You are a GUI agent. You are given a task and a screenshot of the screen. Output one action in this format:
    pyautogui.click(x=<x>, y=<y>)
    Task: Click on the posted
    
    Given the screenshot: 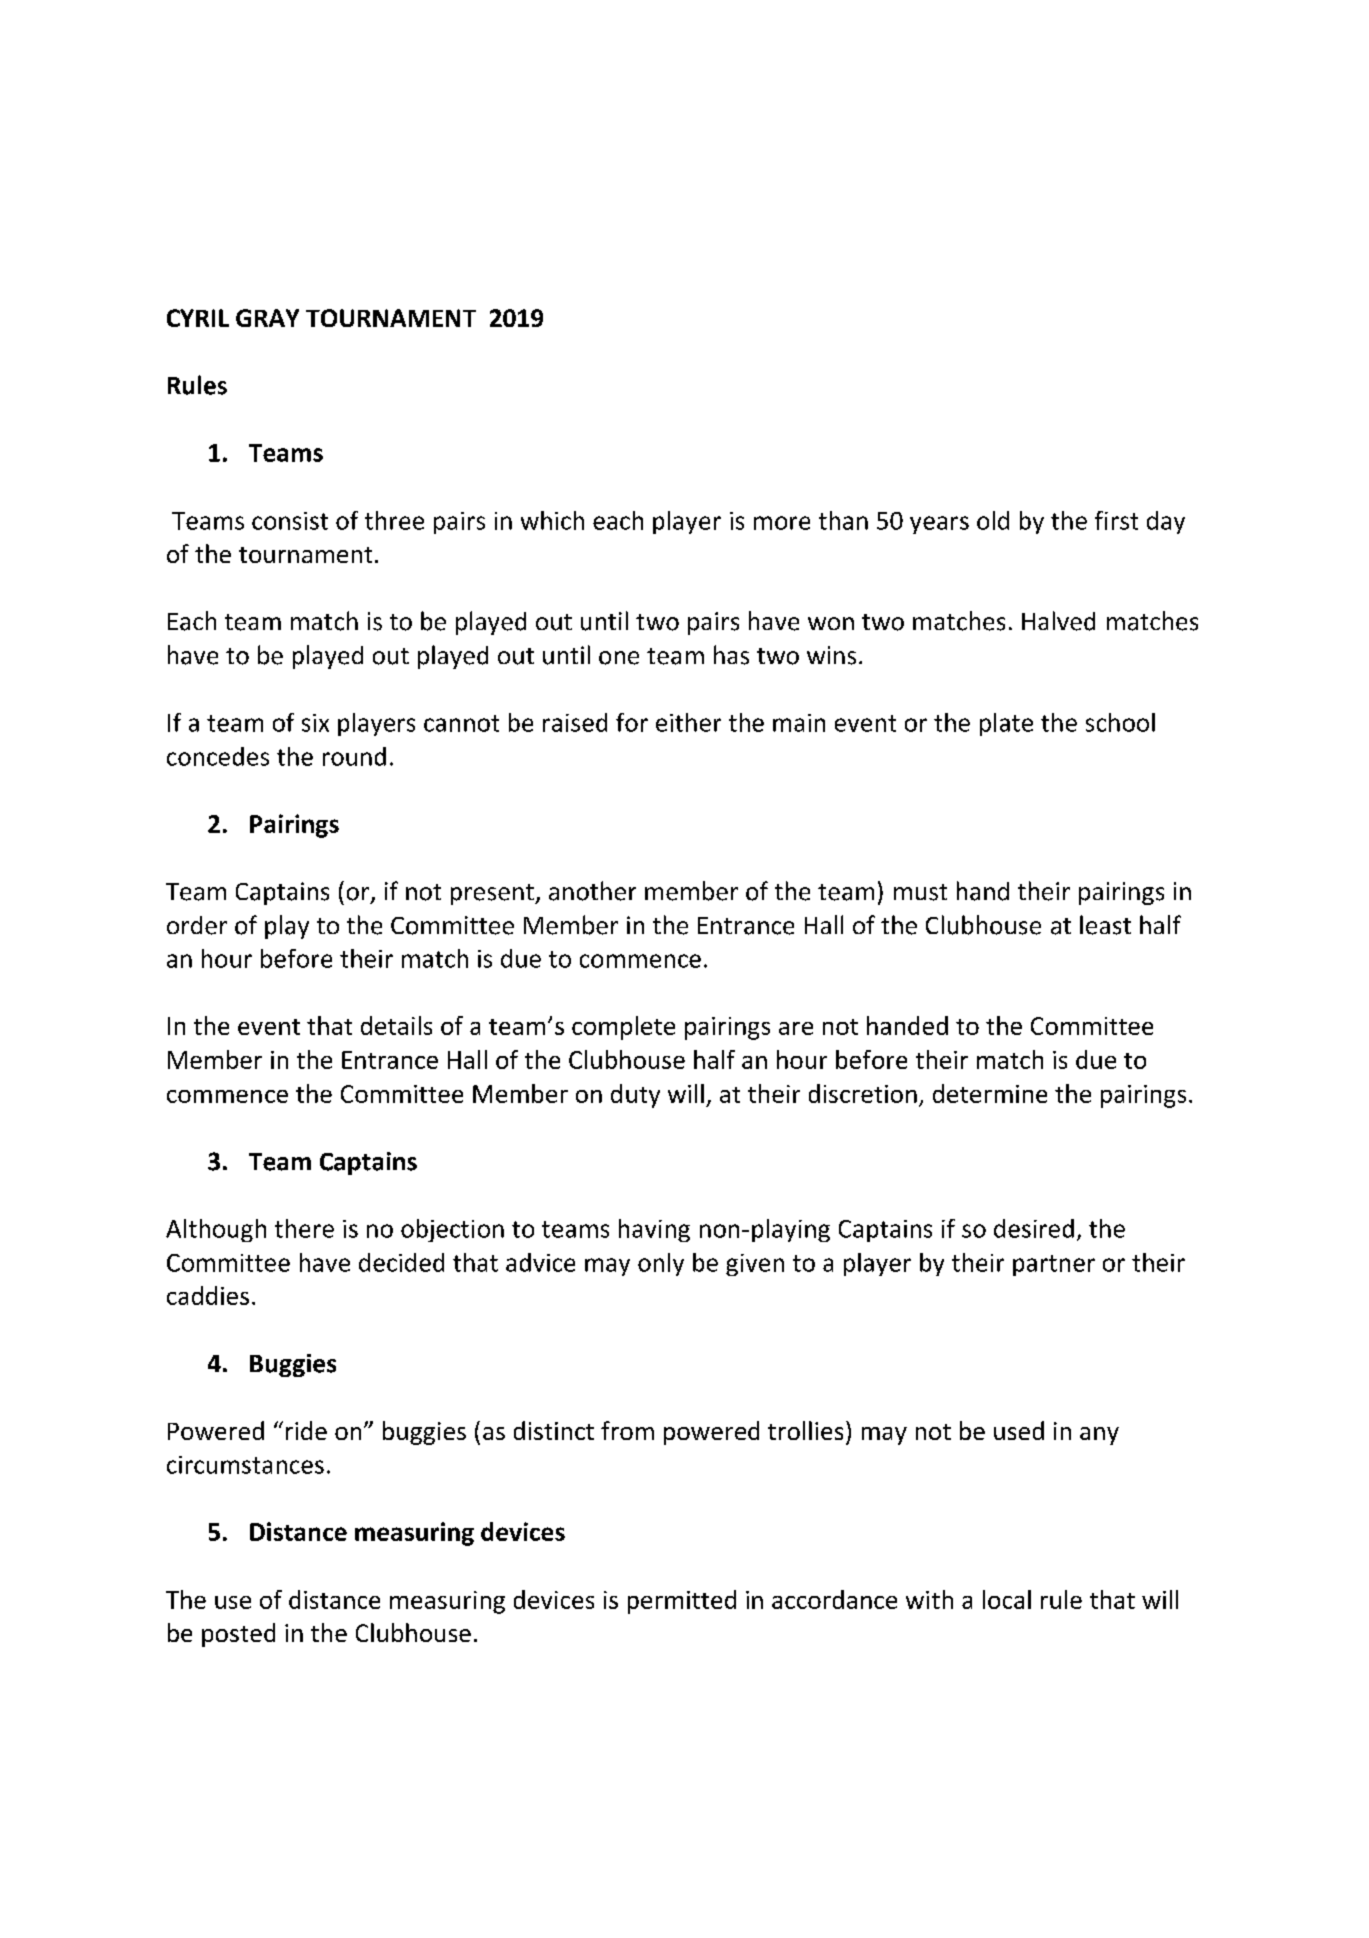 What is the action you would take?
    pyautogui.click(x=238, y=1635)
